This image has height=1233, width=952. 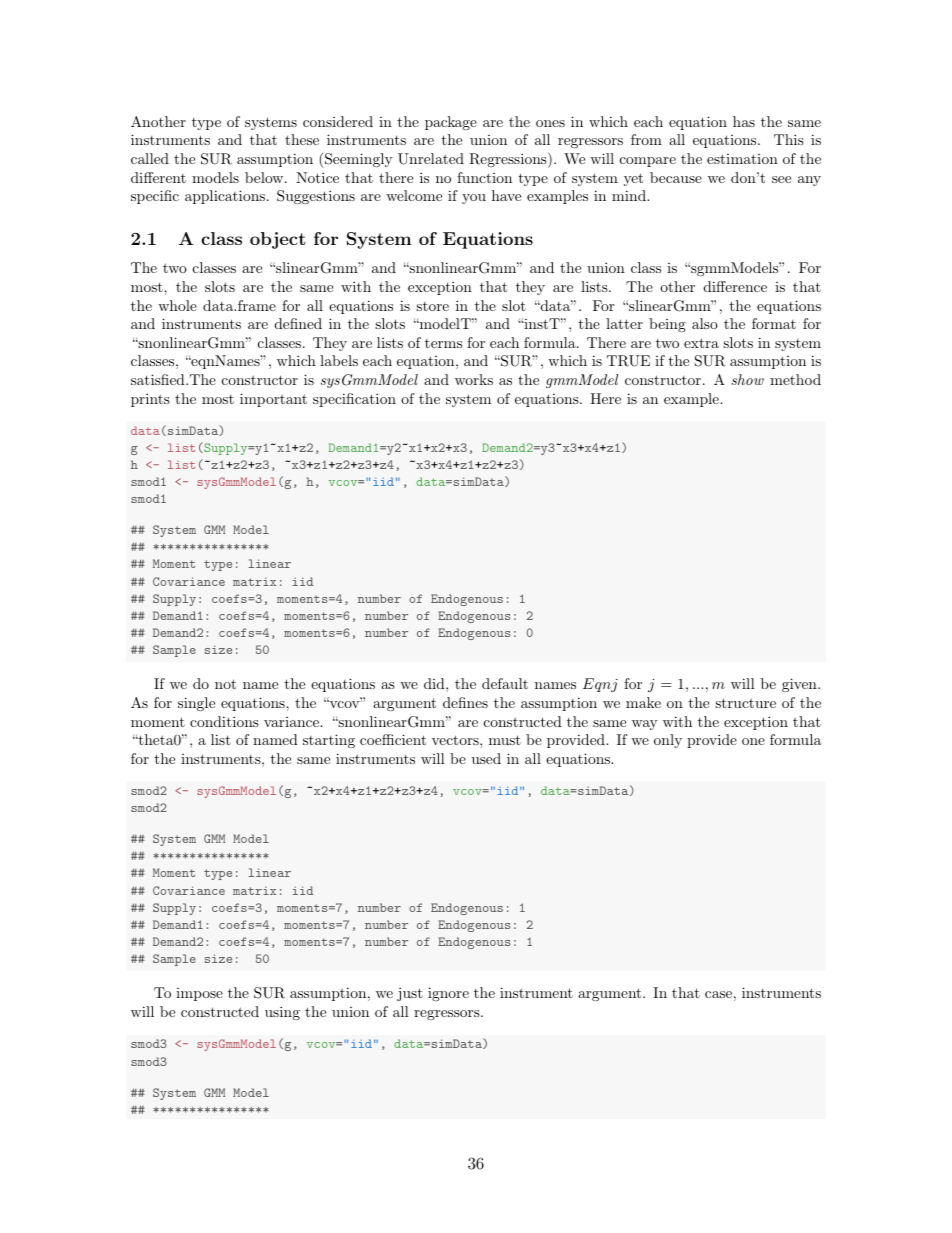 I want to click on defines, so click(x=465, y=702).
